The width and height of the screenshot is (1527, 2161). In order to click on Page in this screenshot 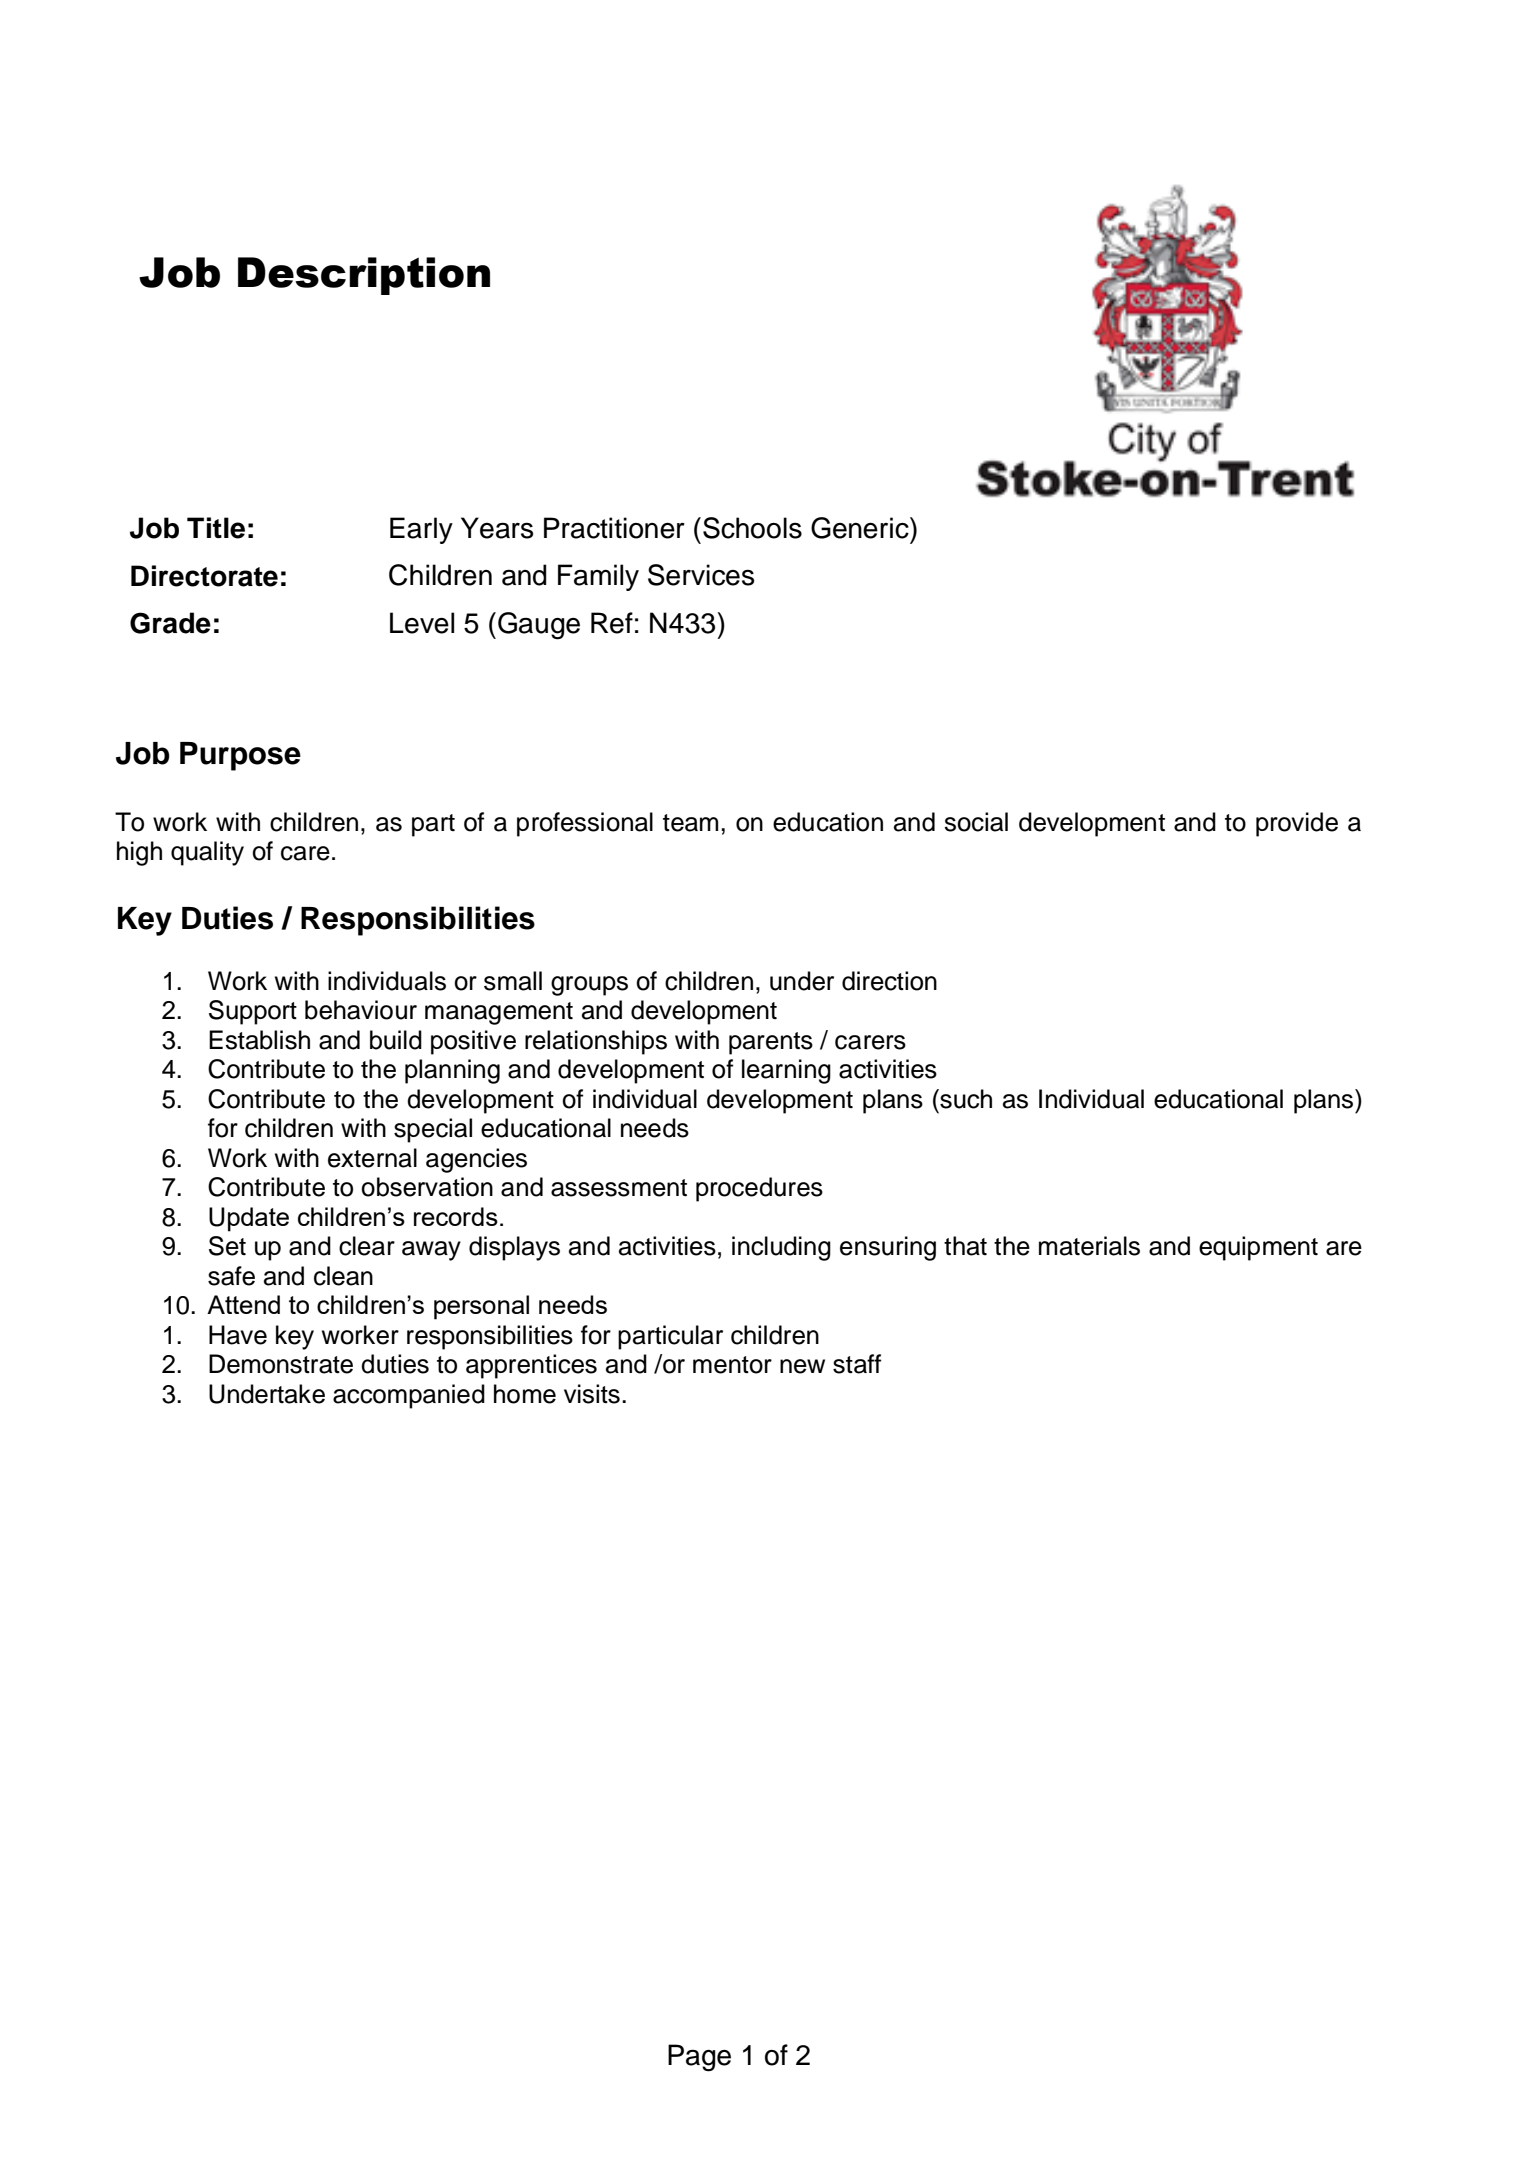, I will do `click(699, 2058)`.
